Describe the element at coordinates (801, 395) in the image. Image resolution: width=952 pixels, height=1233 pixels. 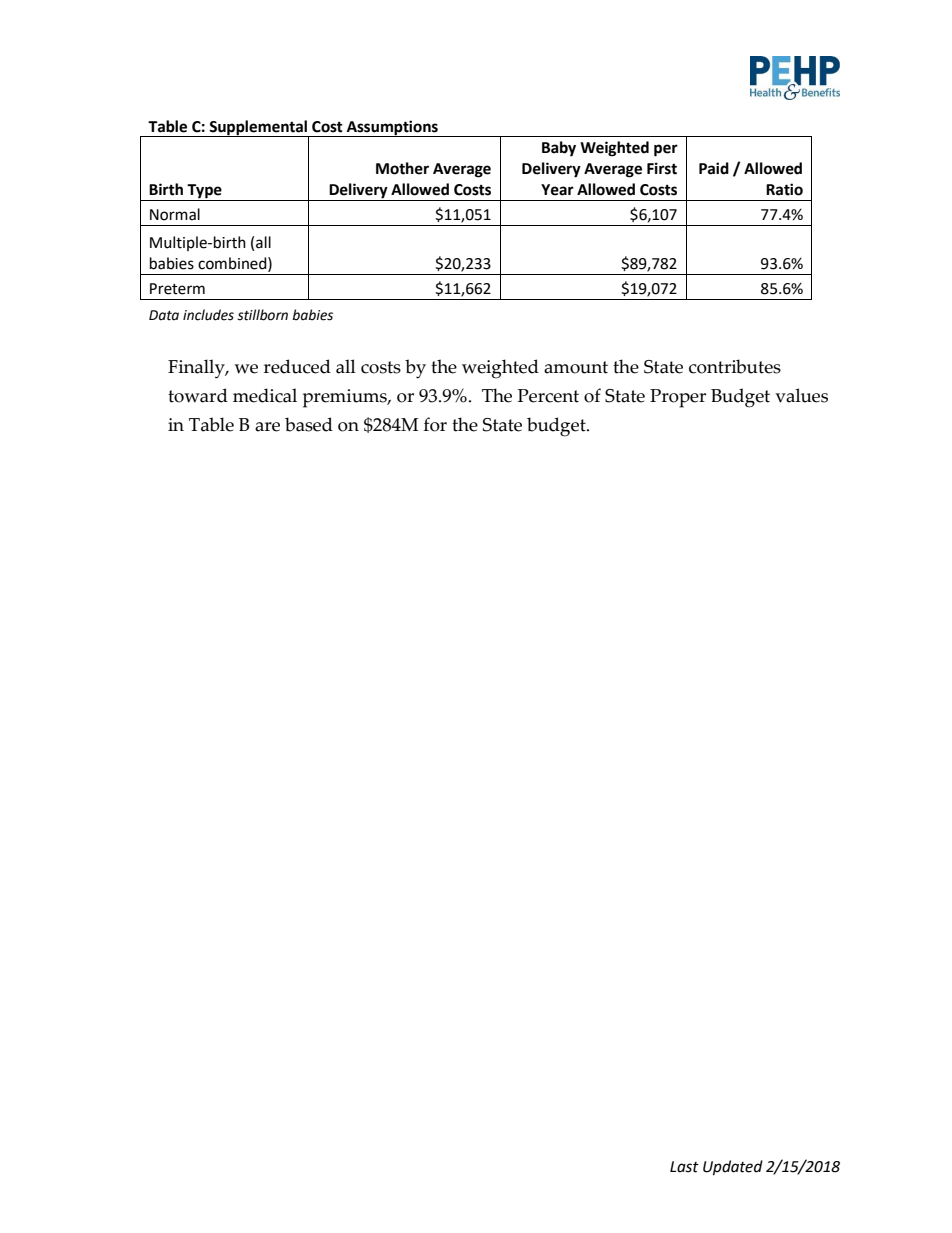
I see `values` at that location.
